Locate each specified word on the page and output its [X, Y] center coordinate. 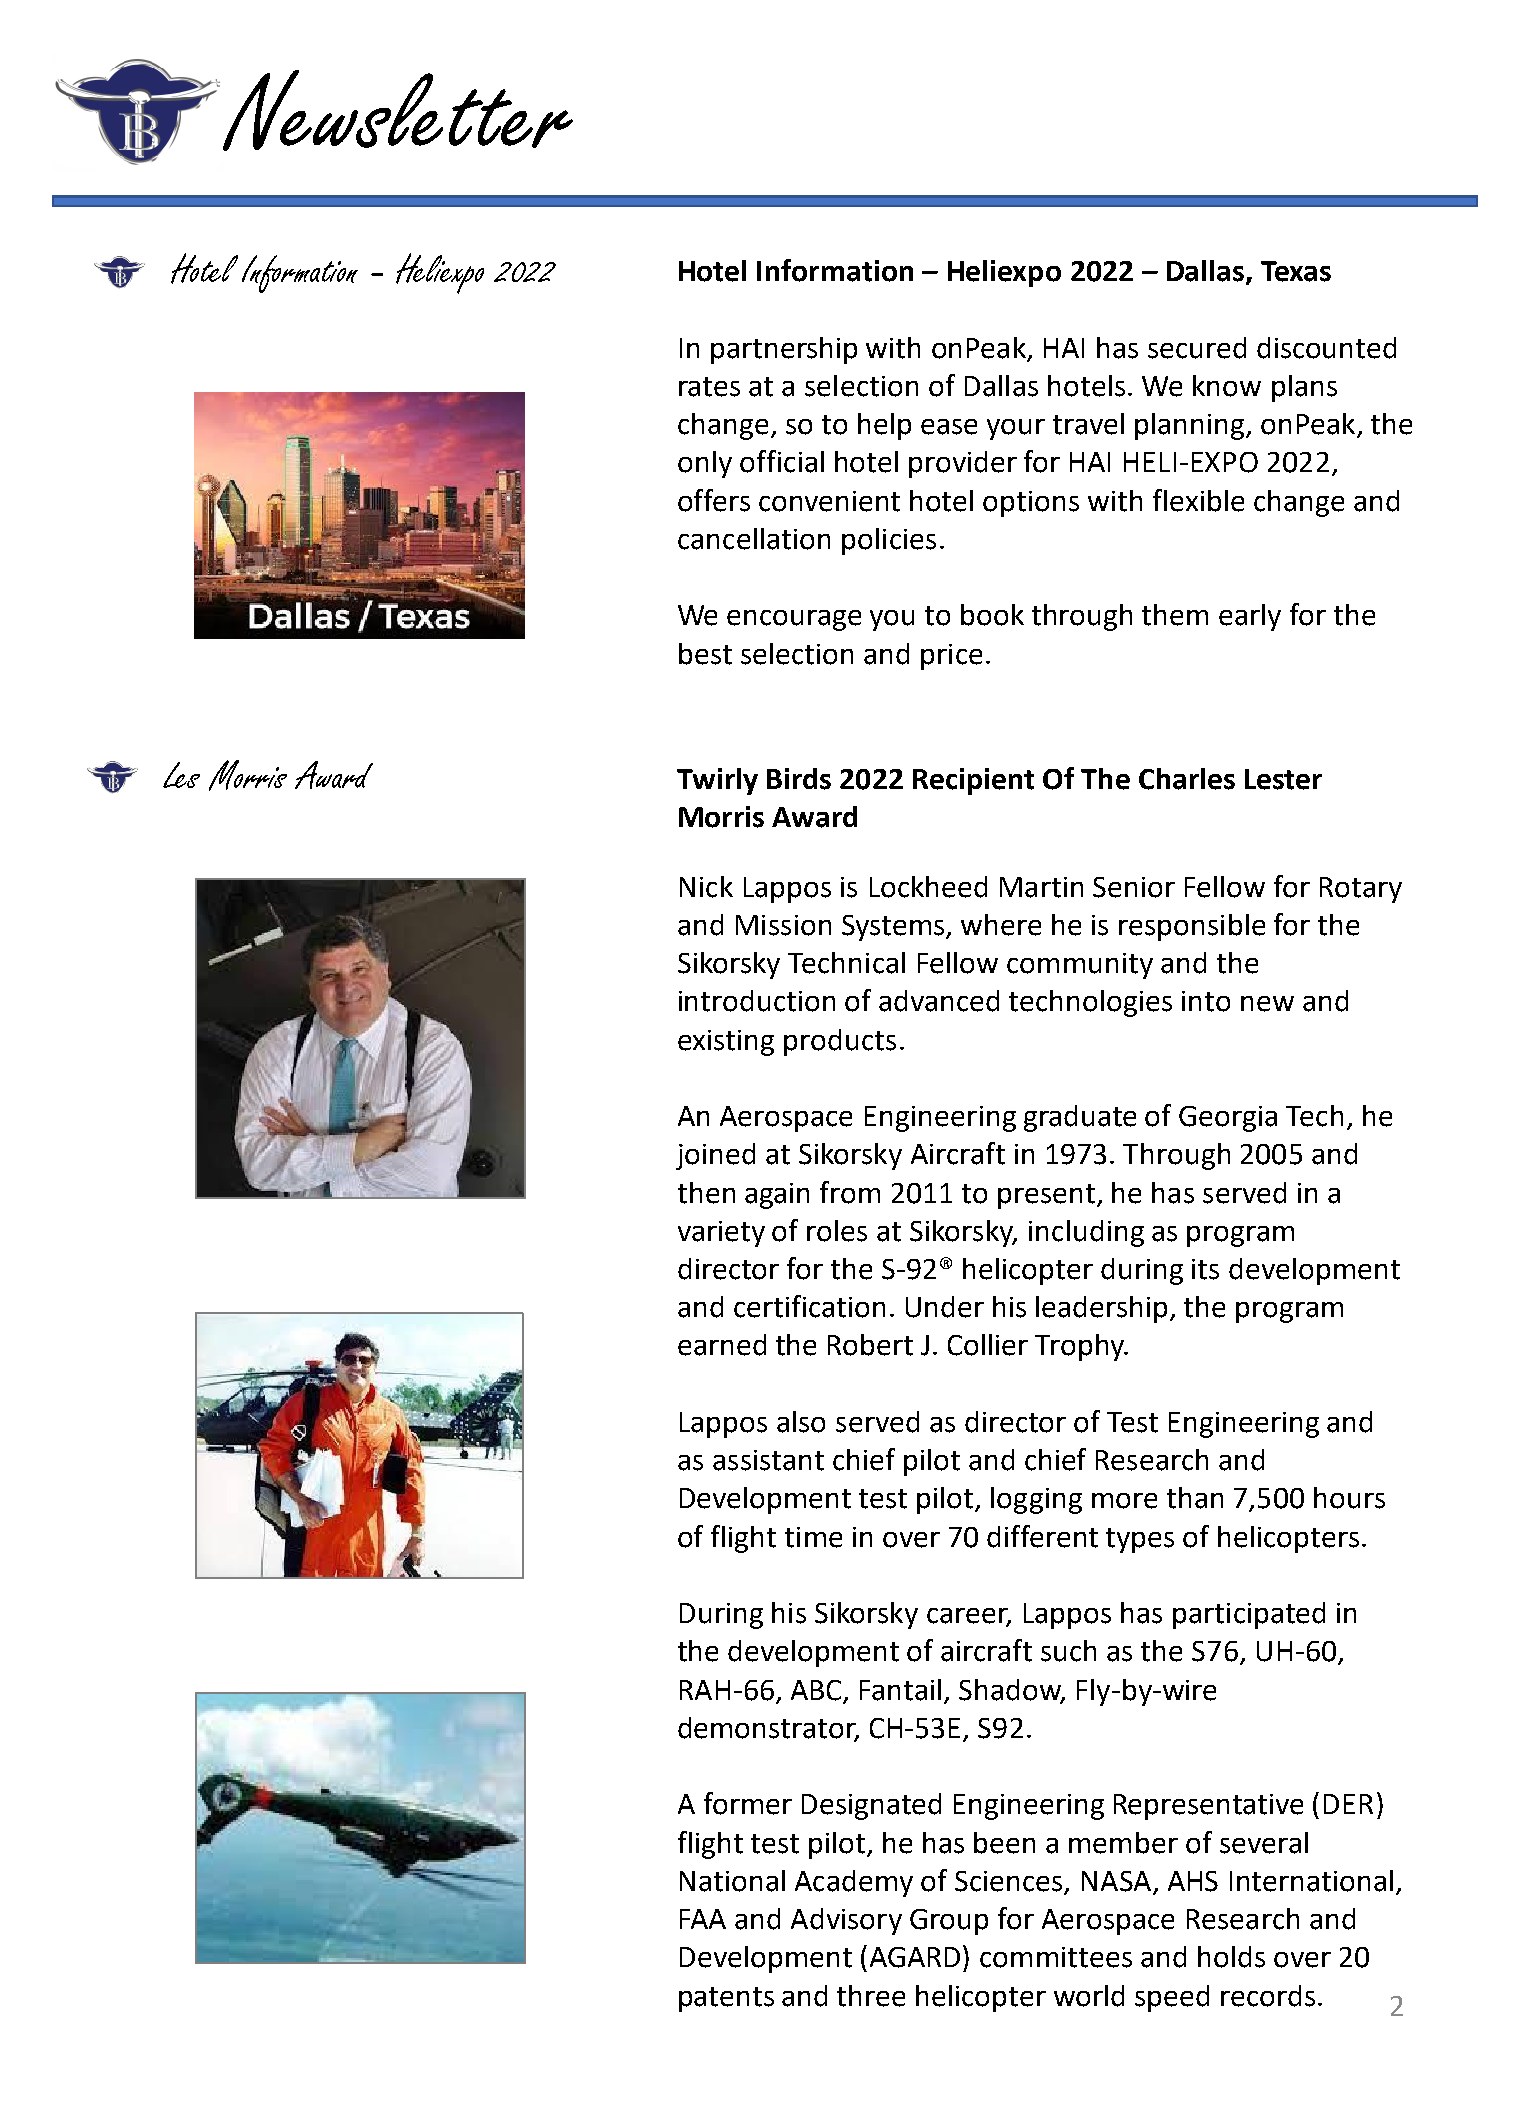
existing [726, 1043]
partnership [784, 350]
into [1206, 1001]
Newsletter [398, 110]
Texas [1296, 271]
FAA [703, 1919]
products [840, 1042]
